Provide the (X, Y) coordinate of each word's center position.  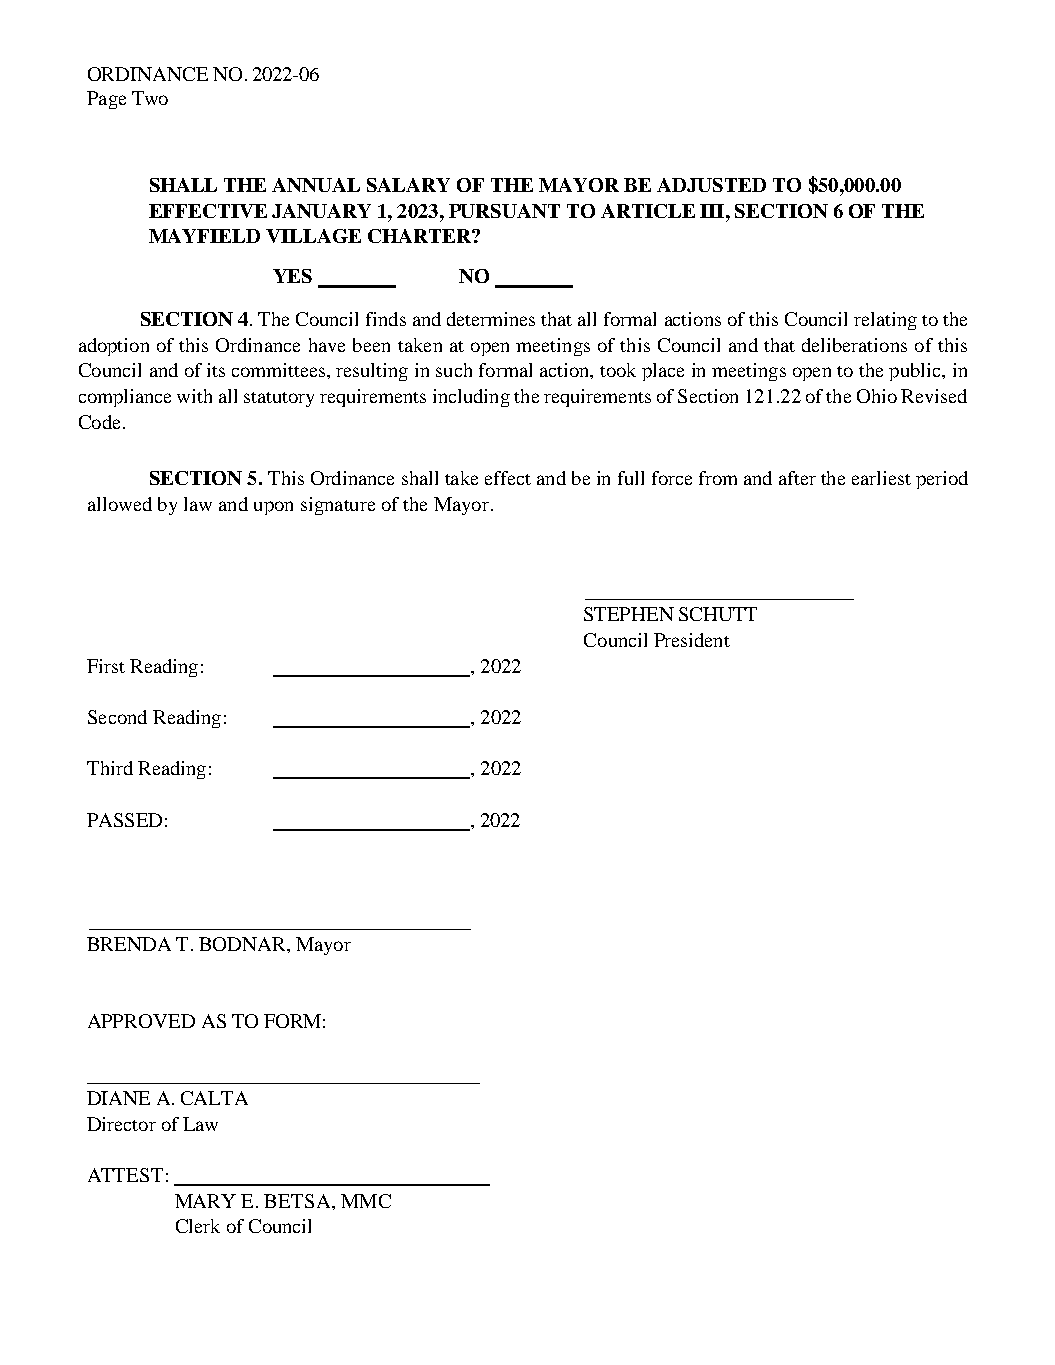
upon (273, 508)
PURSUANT (504, 211)
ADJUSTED (711, 185)
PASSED (124, 820)
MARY (205, 1201)
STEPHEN (629, 614)
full (631, 478)
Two (150, 98)
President (692, 640)
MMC (366, 1201)
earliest (881, 478)
